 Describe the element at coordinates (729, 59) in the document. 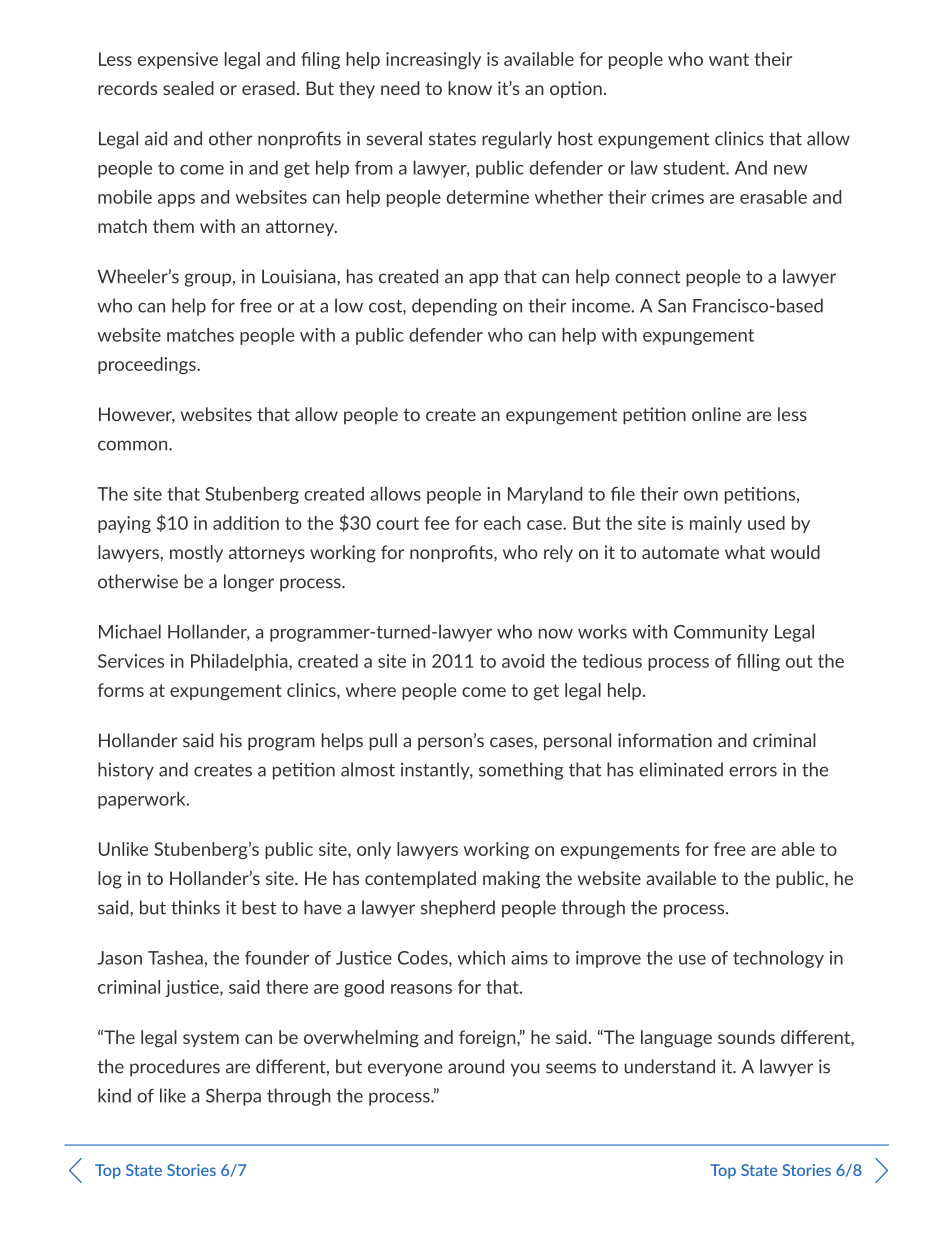

I see `want` at that location.
